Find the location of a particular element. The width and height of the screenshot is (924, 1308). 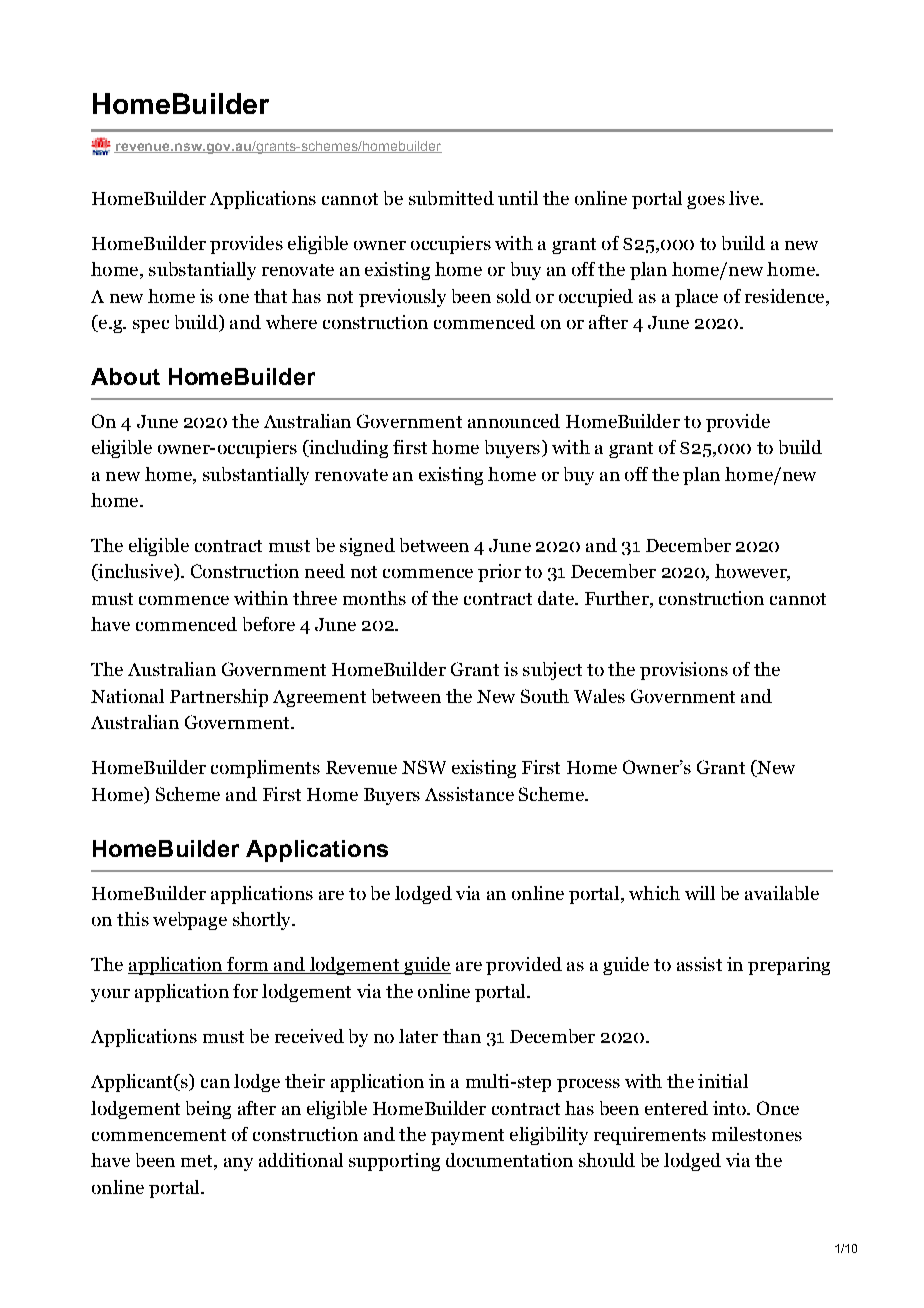

will is located at coordinates (700, 893).
